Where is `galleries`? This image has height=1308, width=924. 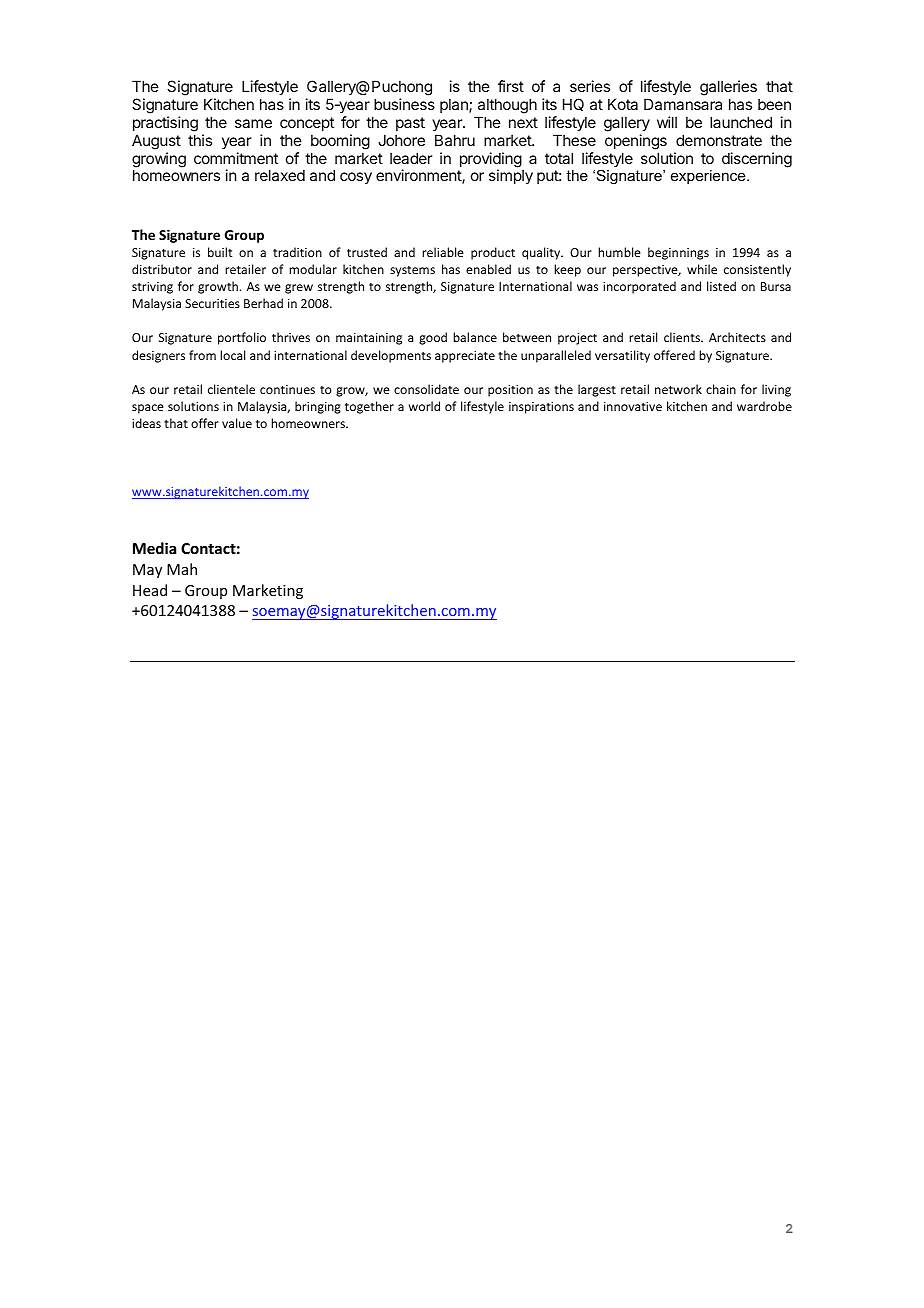 galleries is located at coordinates (728, 89).
